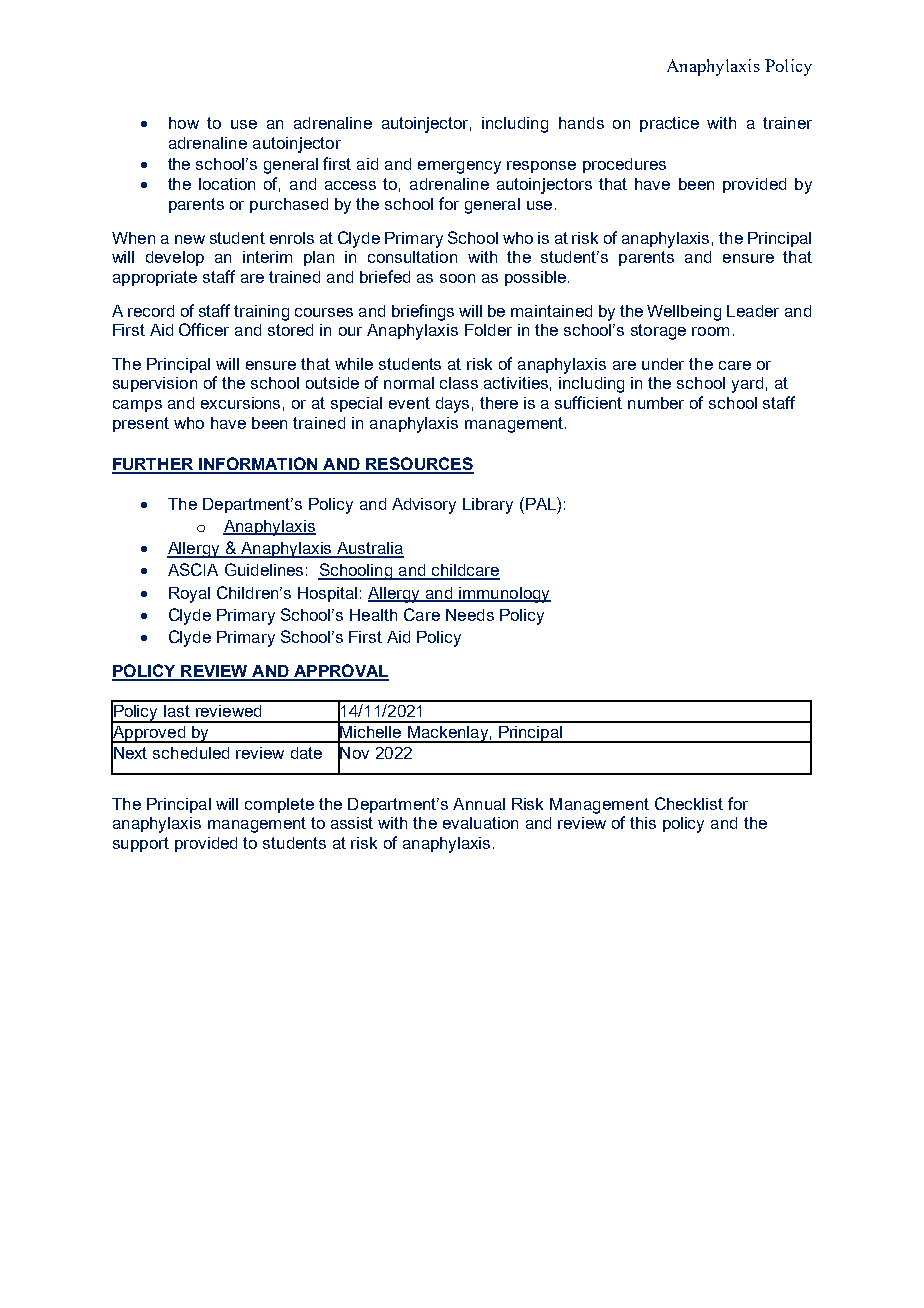 The width and height of the screenshot is (924, 1308). I want to click on Library, so click(488, 506).
